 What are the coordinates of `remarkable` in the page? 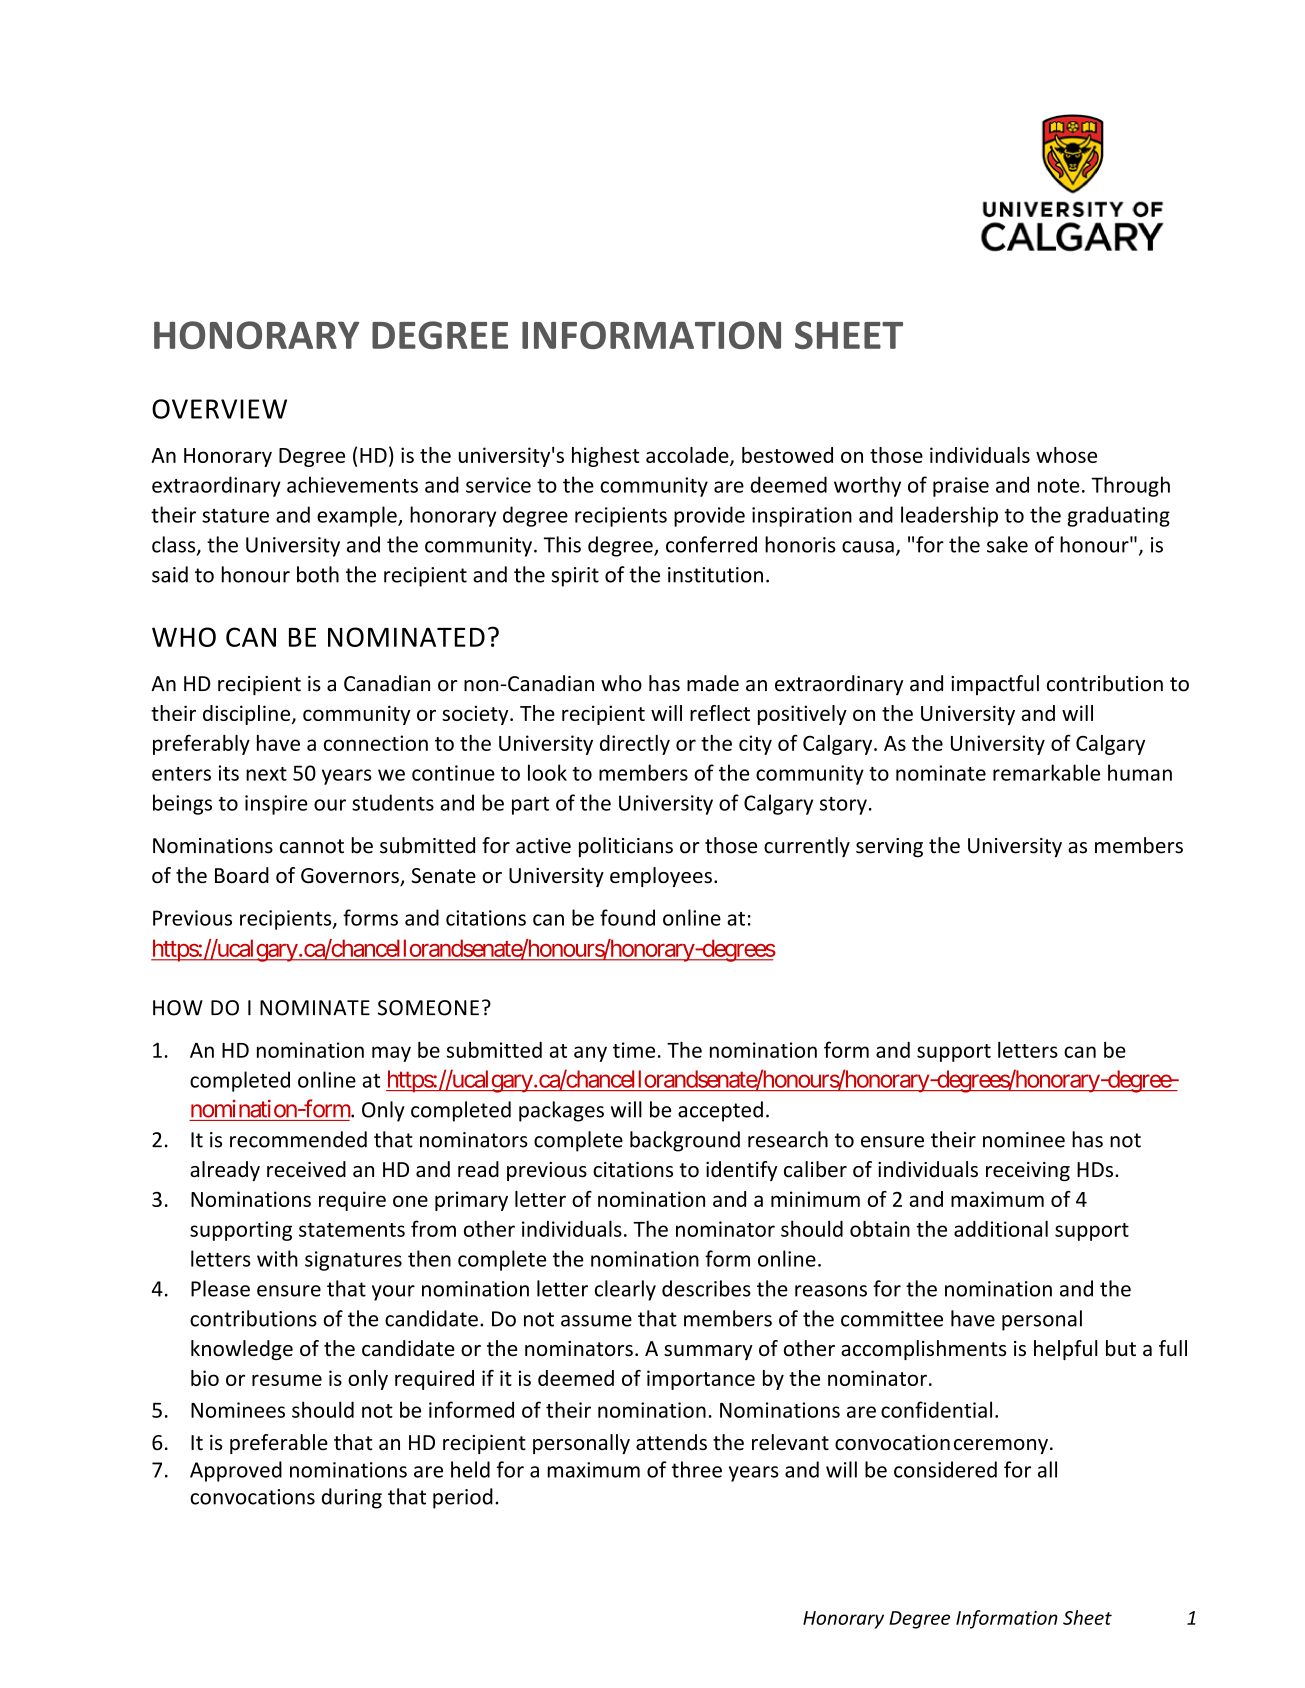 It's located at (1046, 772).
